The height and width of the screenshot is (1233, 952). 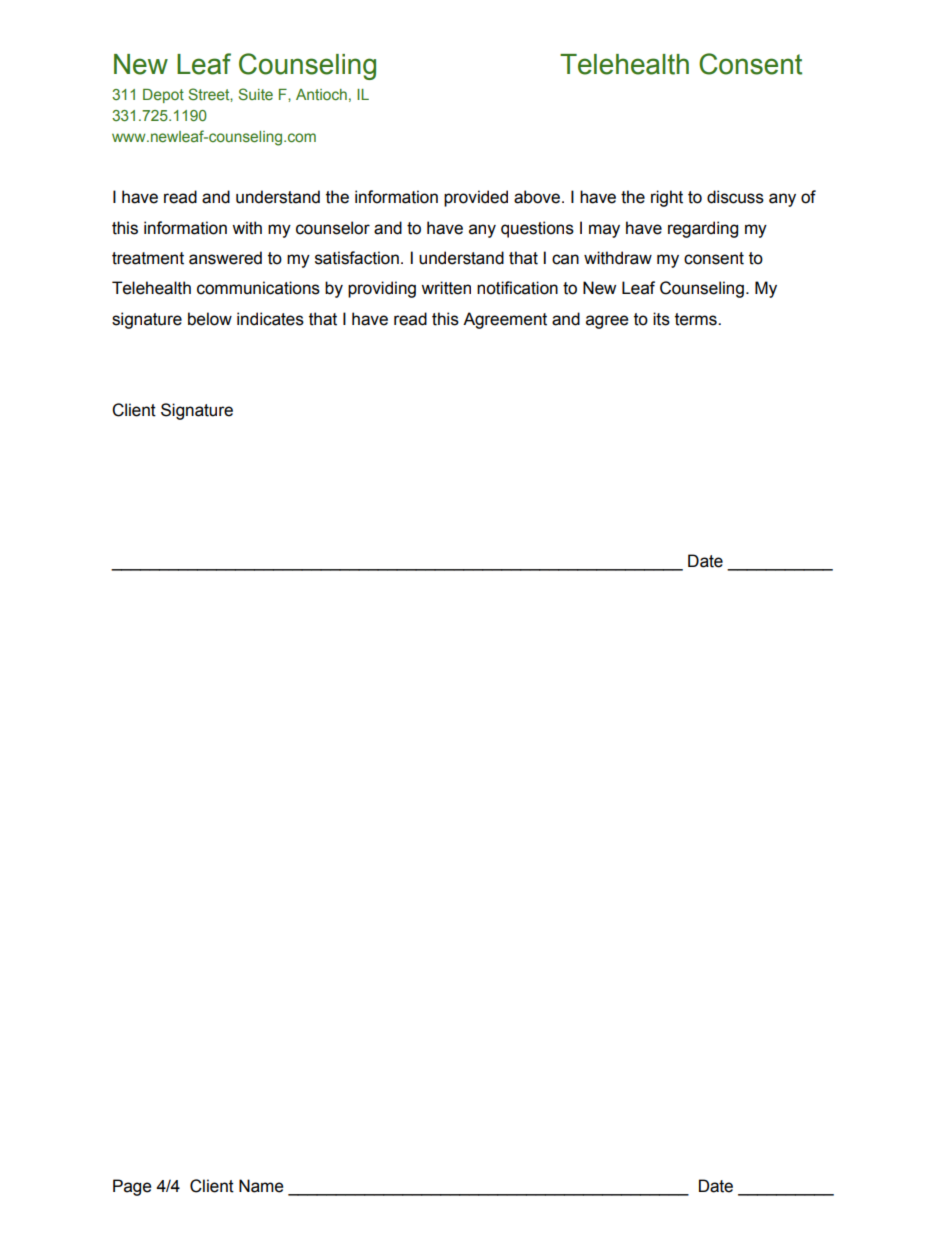 What do you see at coordinates (163, 96) in the screenshot?
I see `Depot` at bounding box center [163, 96].
